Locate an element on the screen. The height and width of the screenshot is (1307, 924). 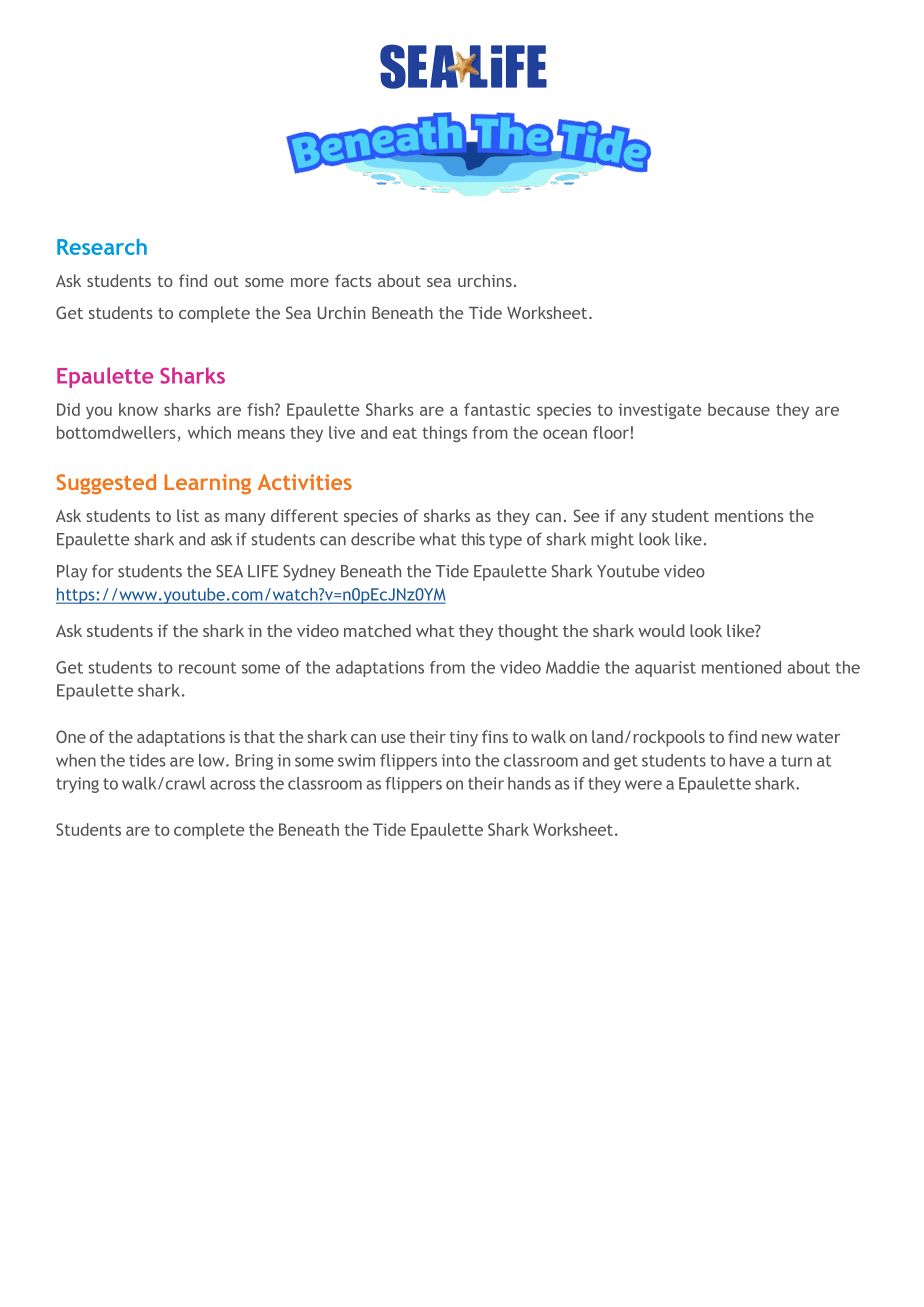
mentions is located at coordinates (749, 516).
